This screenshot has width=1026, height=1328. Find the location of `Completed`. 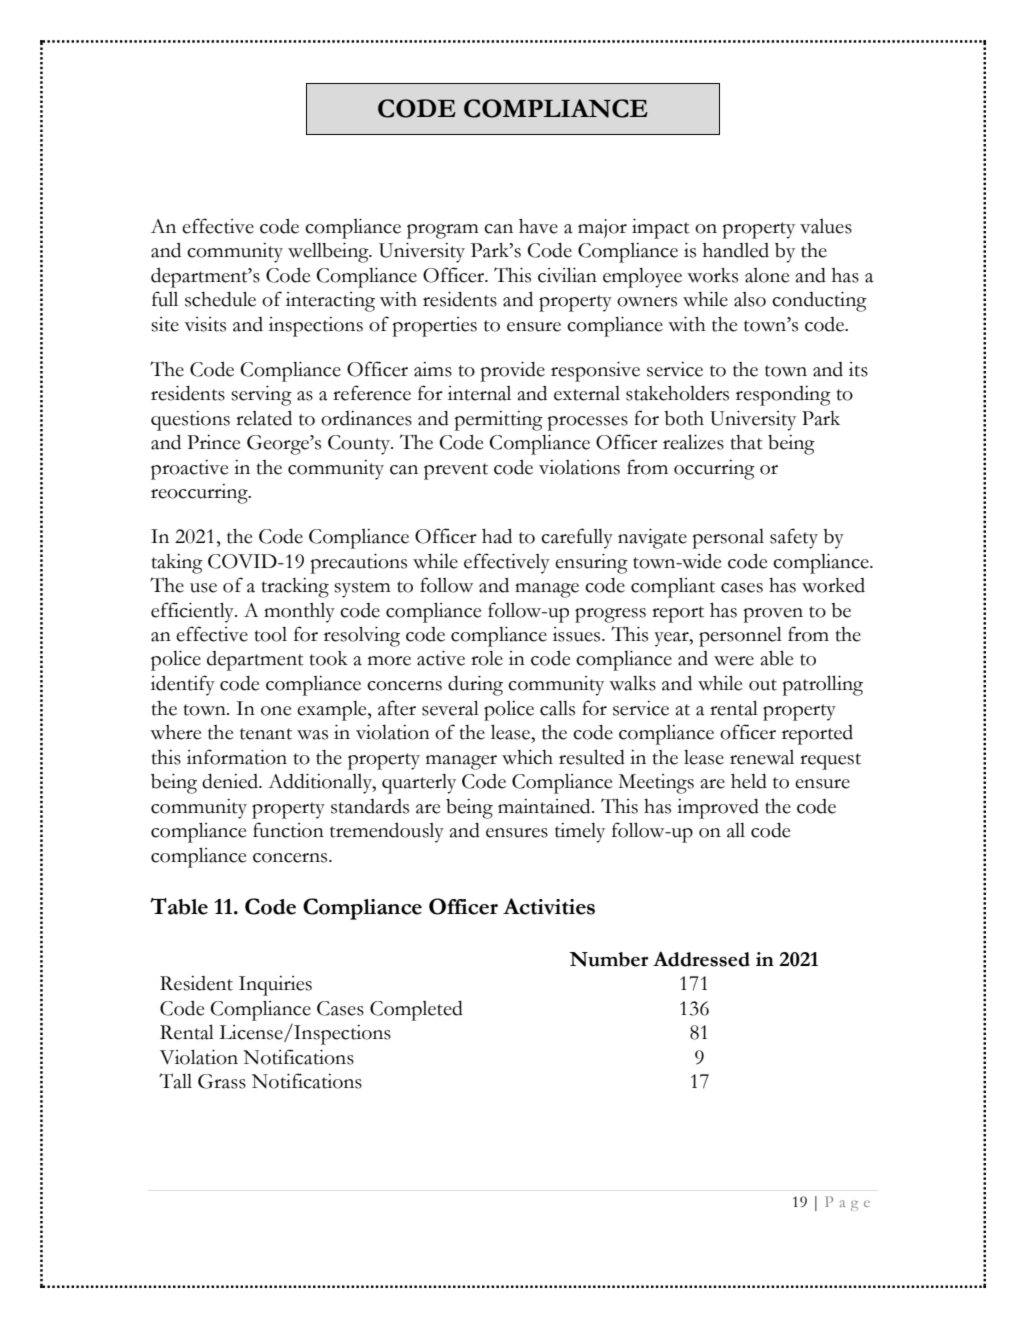

Completed is located at coordinates (416, 1011).
